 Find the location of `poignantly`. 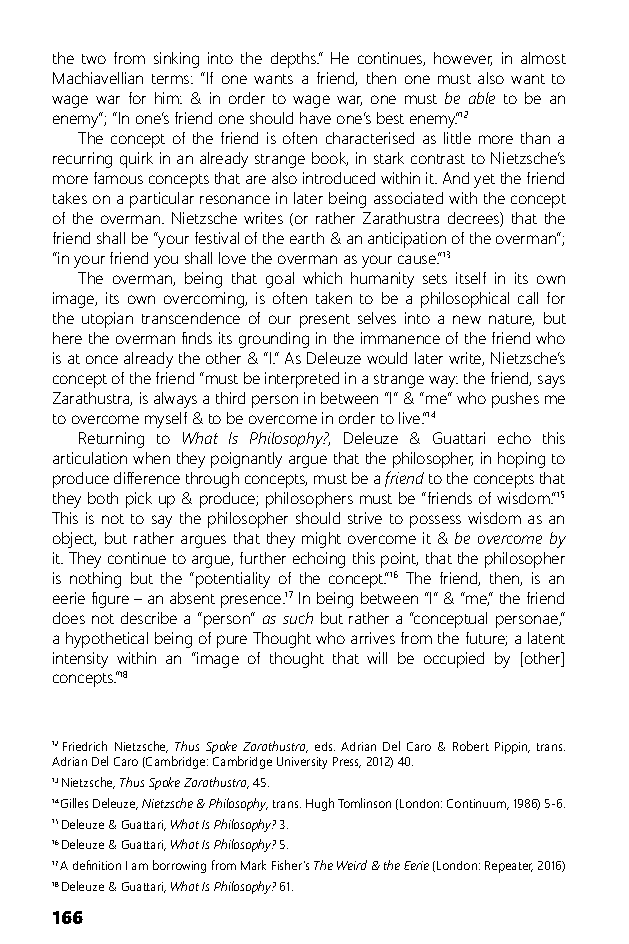

poignantly is located at coordinates (246, 460).
